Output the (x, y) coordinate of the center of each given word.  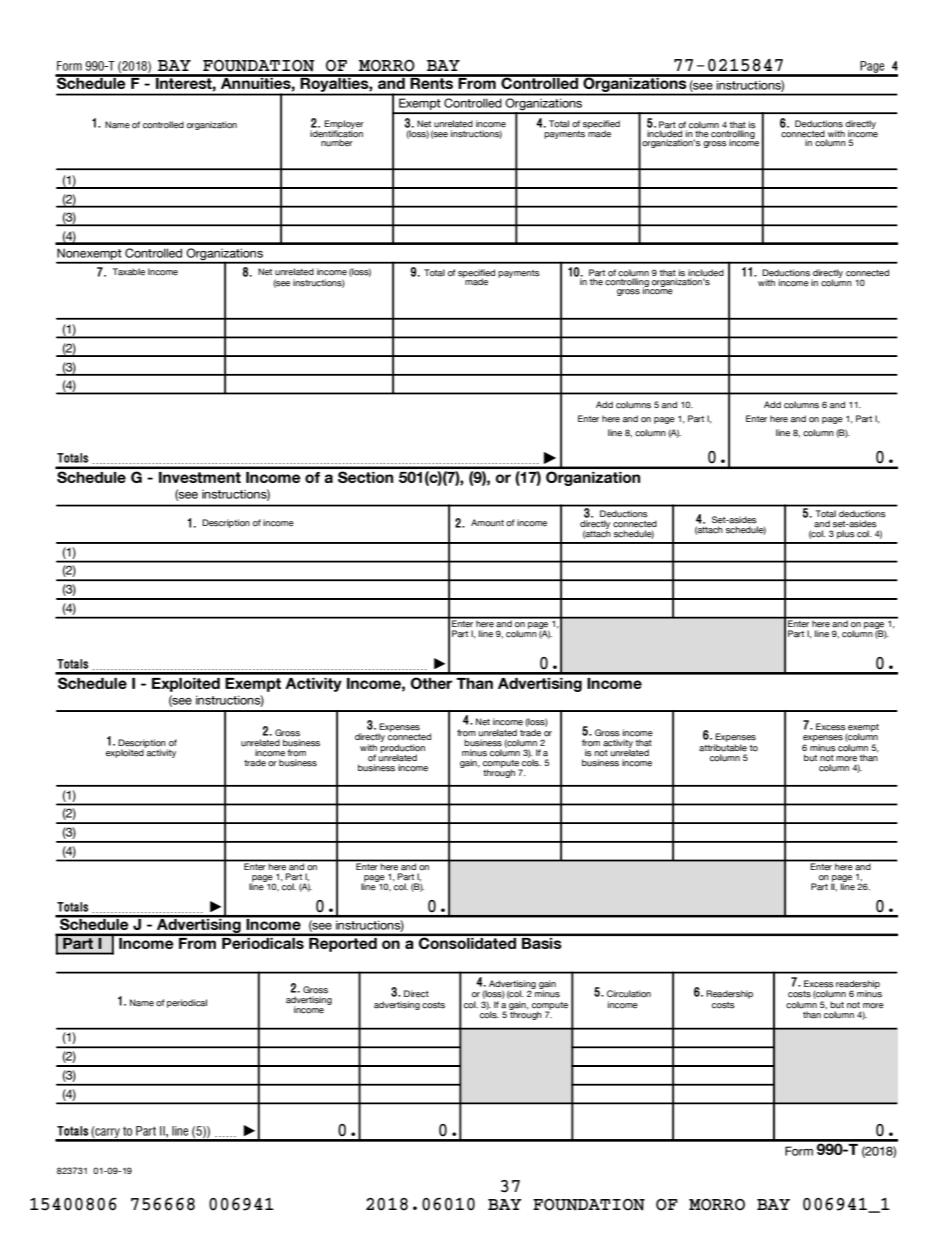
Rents (431, 82)
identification (336, 133)
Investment (200, 477)
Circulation (629, 994)
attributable (723, 748)
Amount (487, 523)
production (402, 749)
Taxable (129, 272)
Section (365, 477)
